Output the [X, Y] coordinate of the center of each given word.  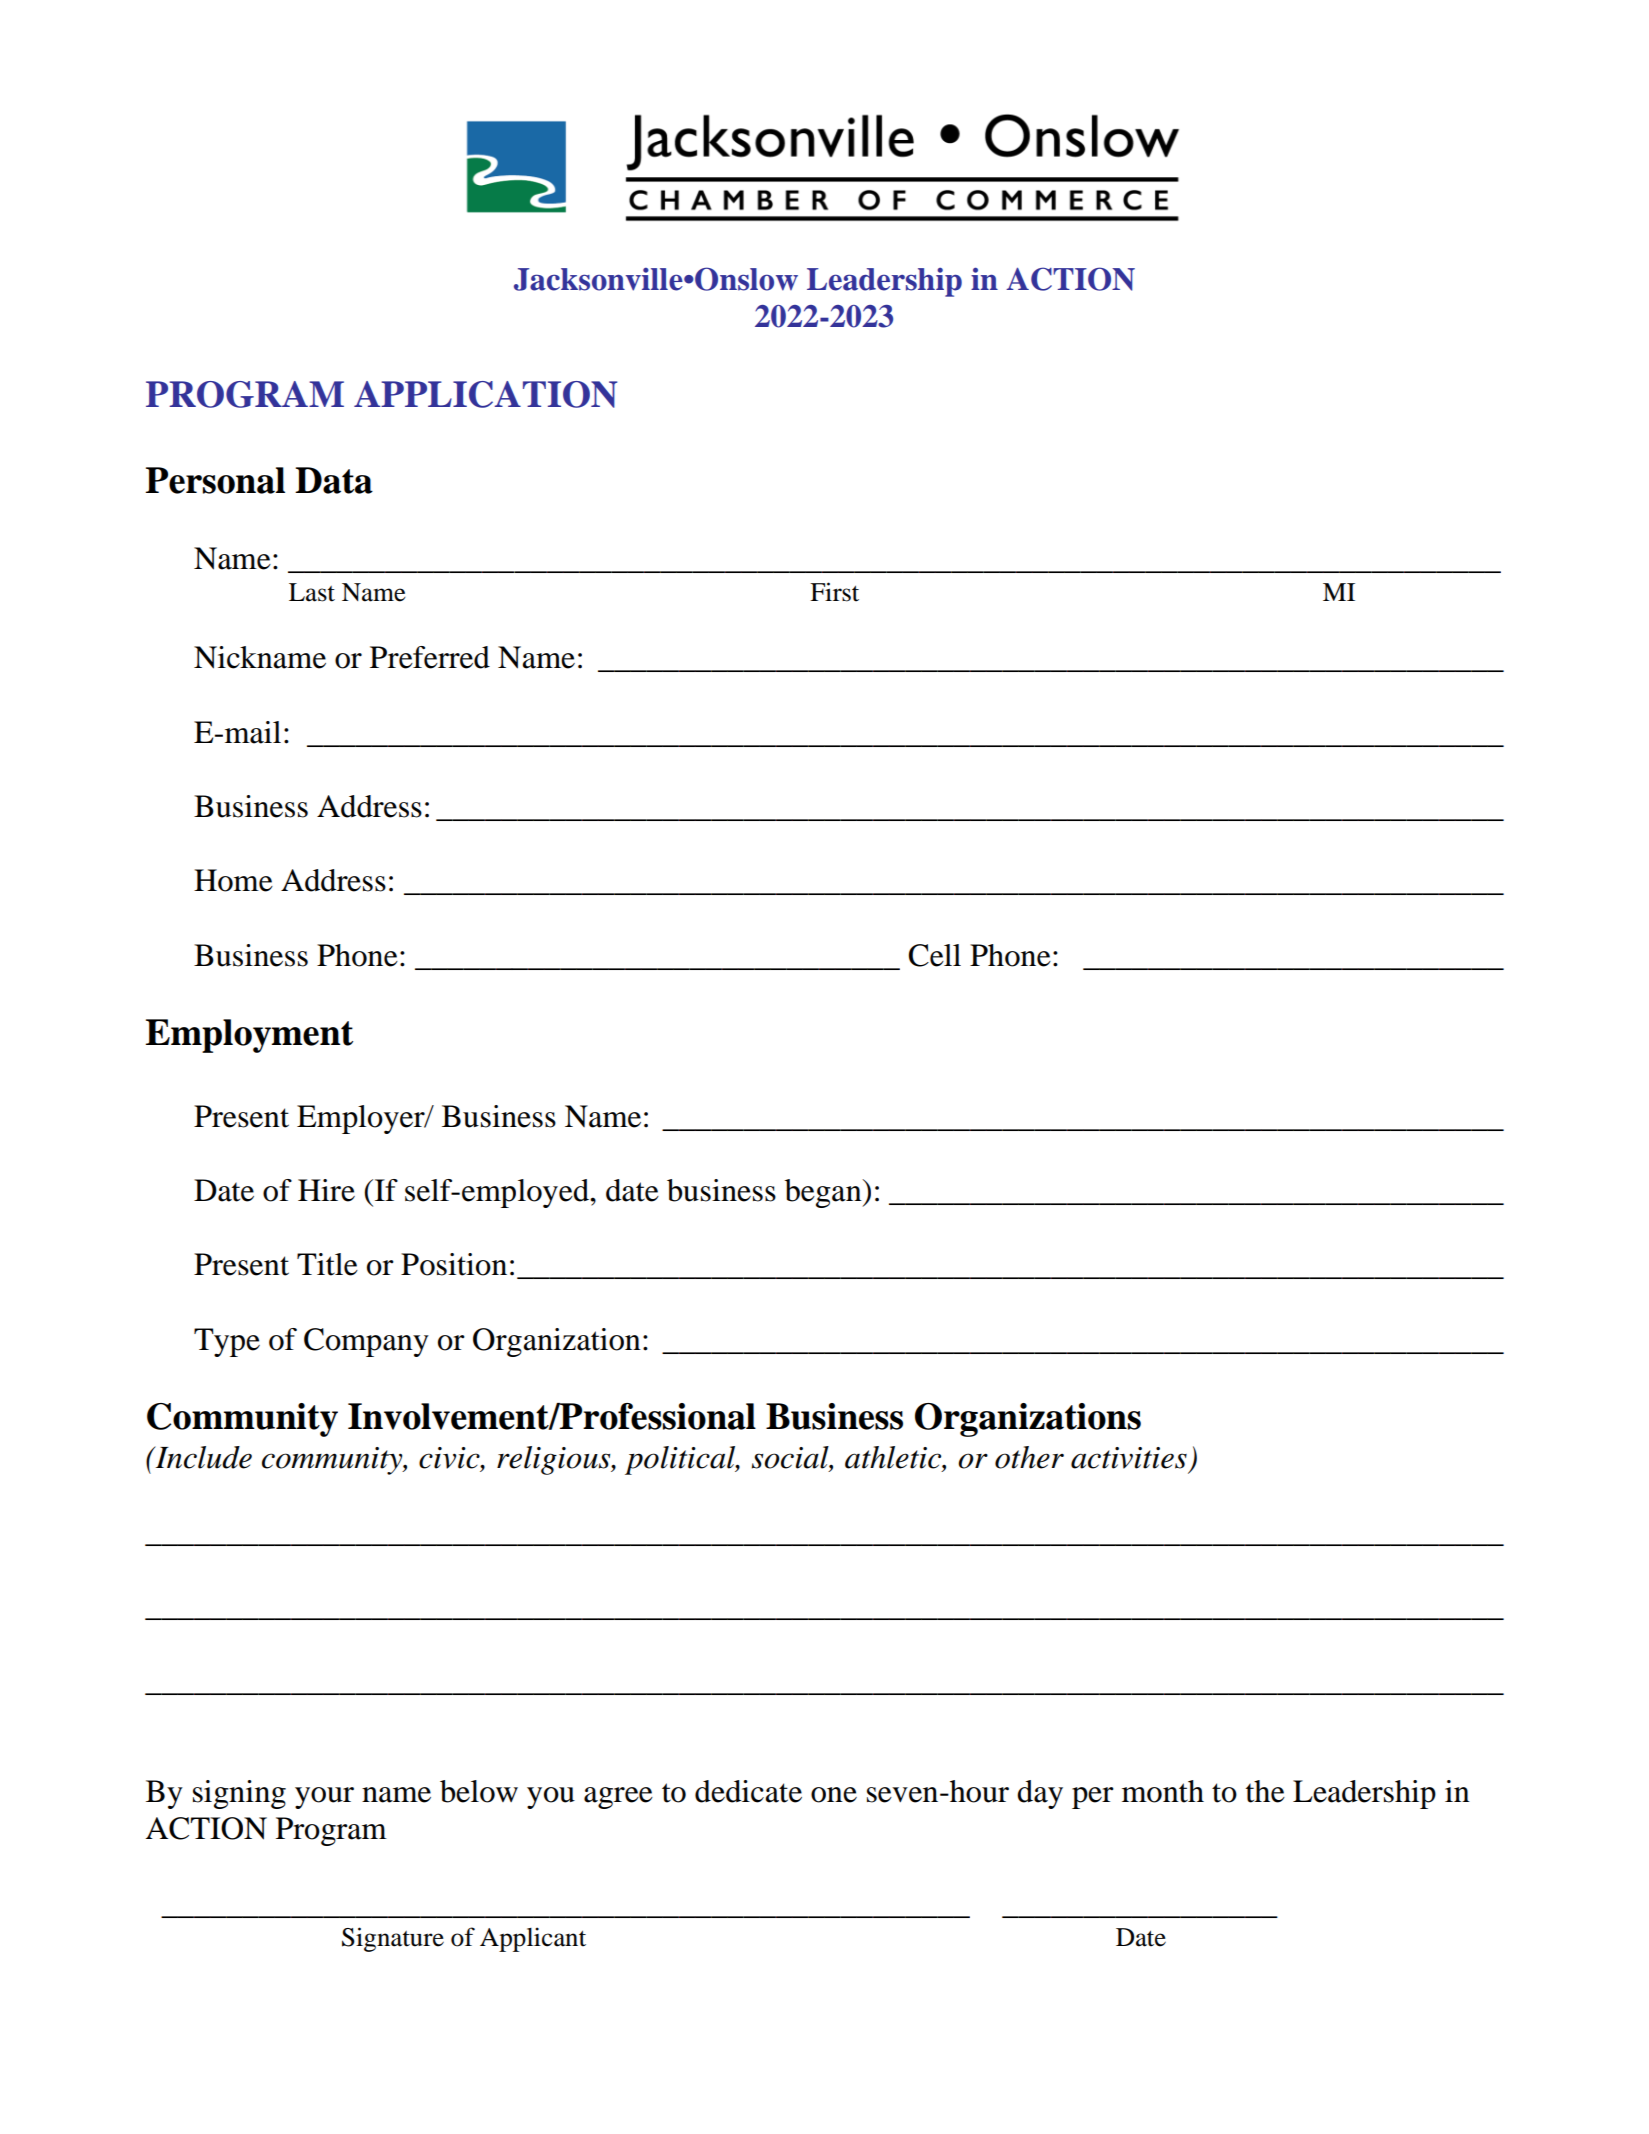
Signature [393, 1939]
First [834, 592]
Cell [934, 955]
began [824, 1193]
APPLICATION [485, 394]
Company [366, 1342]
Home [233, 880]
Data [334, 480]
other [1029, 1457]
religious [555, 1460]
